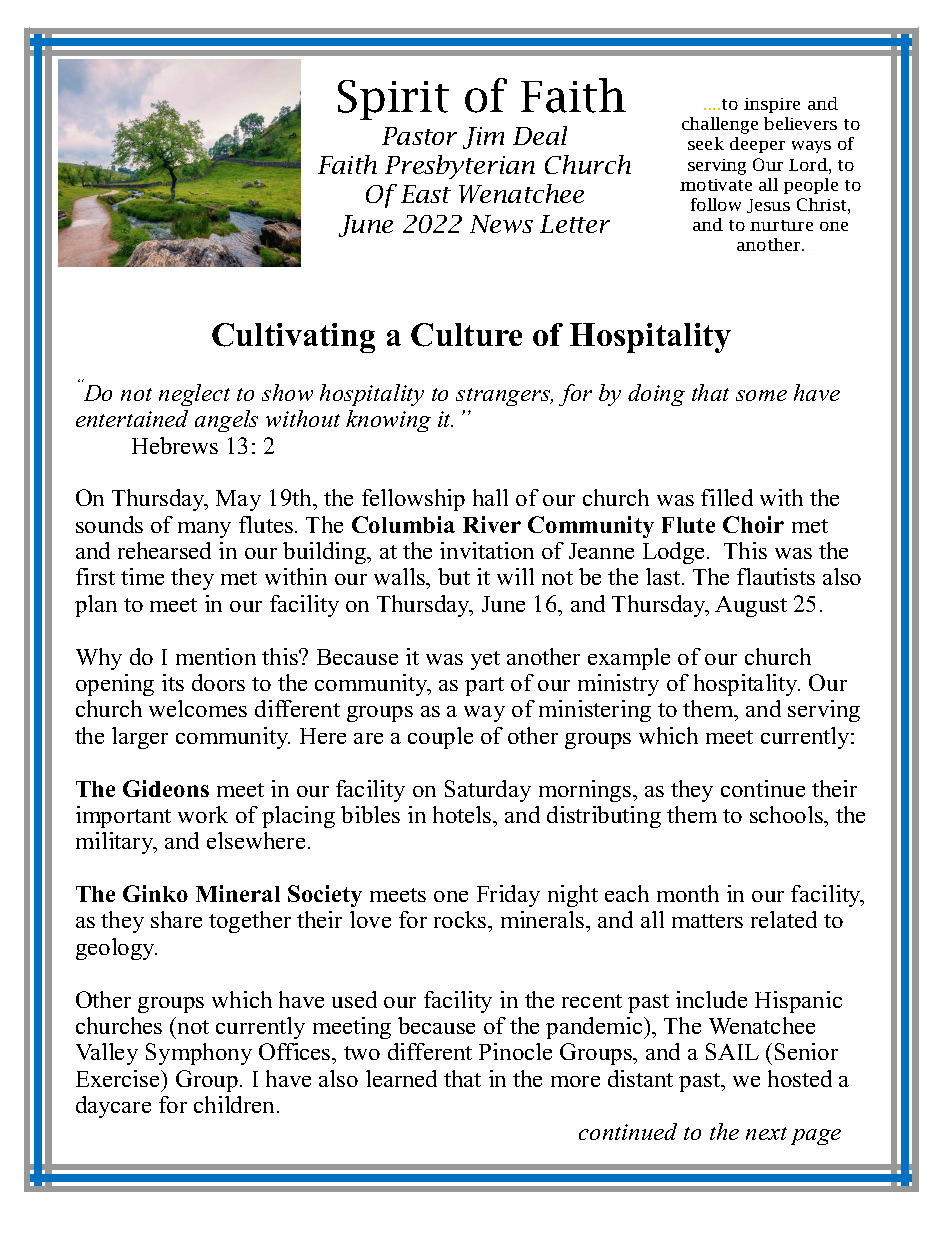 The image size is (952, 1233). I want to click on seek, so click(706, 143).
